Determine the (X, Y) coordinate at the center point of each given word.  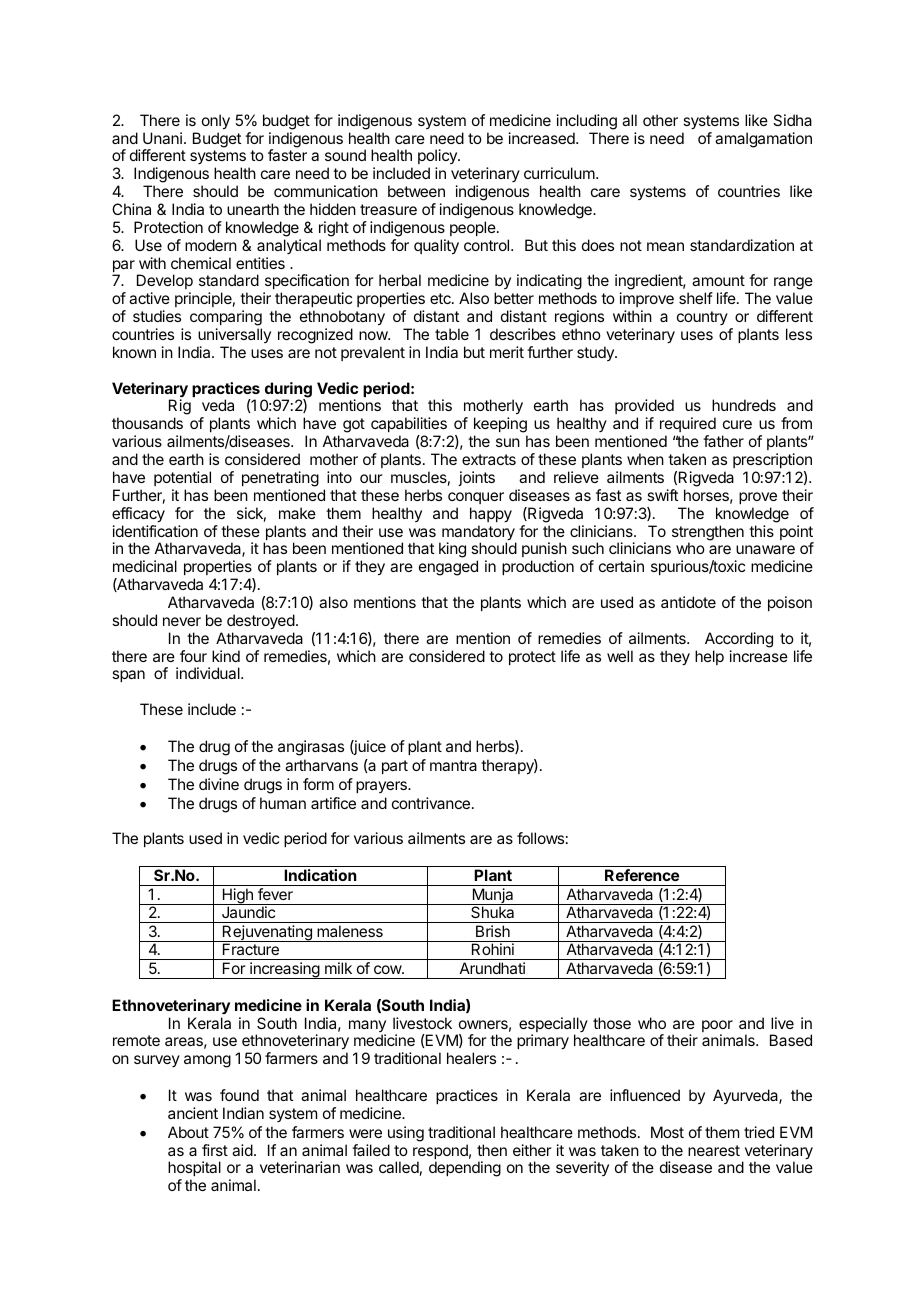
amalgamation (763, 140)
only (216, 122)
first (215, 1150)
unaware (765, 549)
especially (553, 1026)
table (452, 334)
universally (234, 335)
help (709, 657)
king (452, 550)
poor (717, 1027)
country (702, 318)
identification (155, 531)
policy (438, 158)
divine (219, 784)
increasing (284, 970)
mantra (453, 765)
